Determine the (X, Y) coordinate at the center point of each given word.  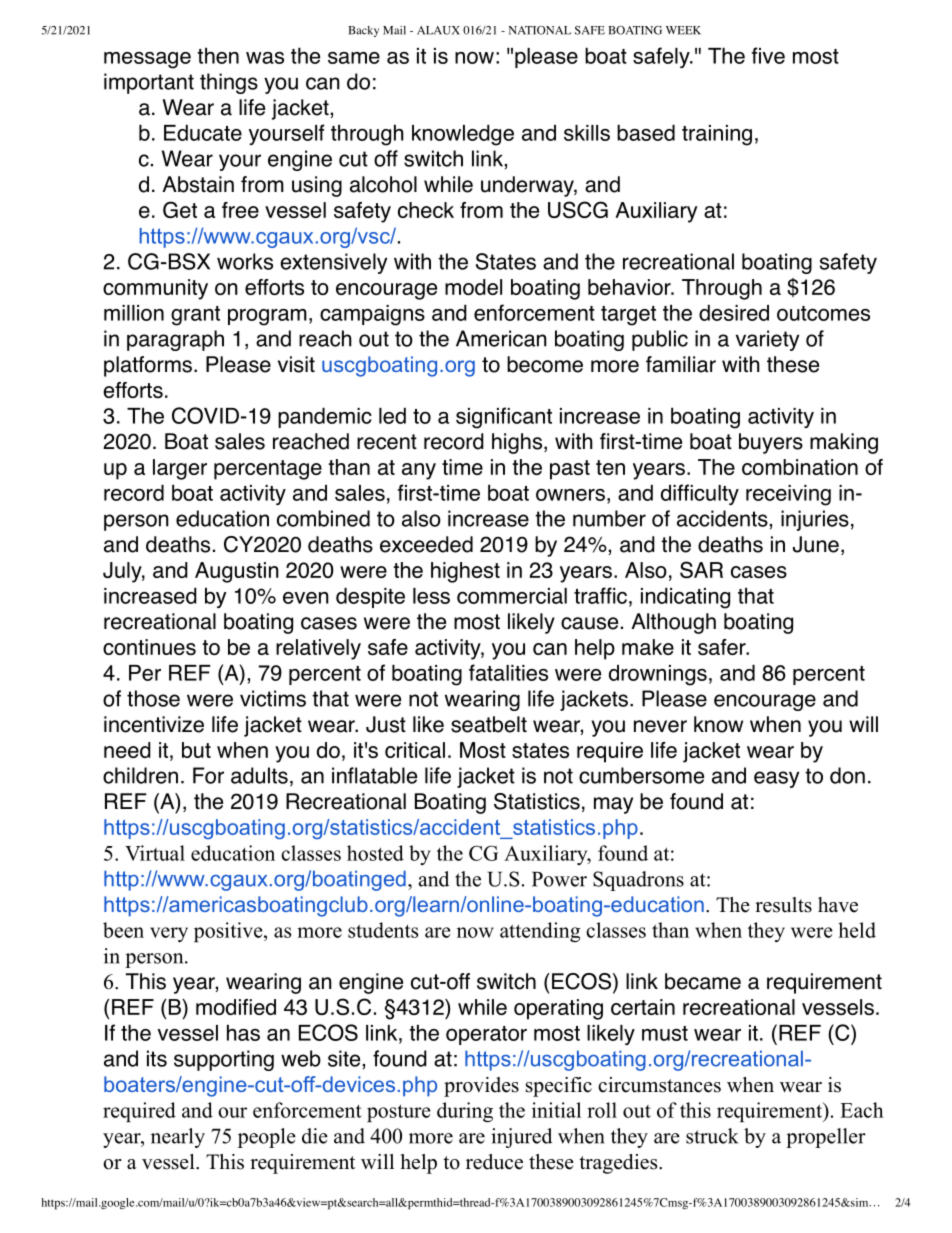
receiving (788, 495)
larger (180, 469)
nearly (178, 1138)
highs (517, 443)
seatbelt (489, 724)
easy (776, 779)
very (169, 934)
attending (540, 932)
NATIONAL (540, 30)
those (153, 698)
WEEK (683, 30)
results (783, 905)
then (218, 55)
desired (734, 312)
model (473, 287)
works (245, 261)
